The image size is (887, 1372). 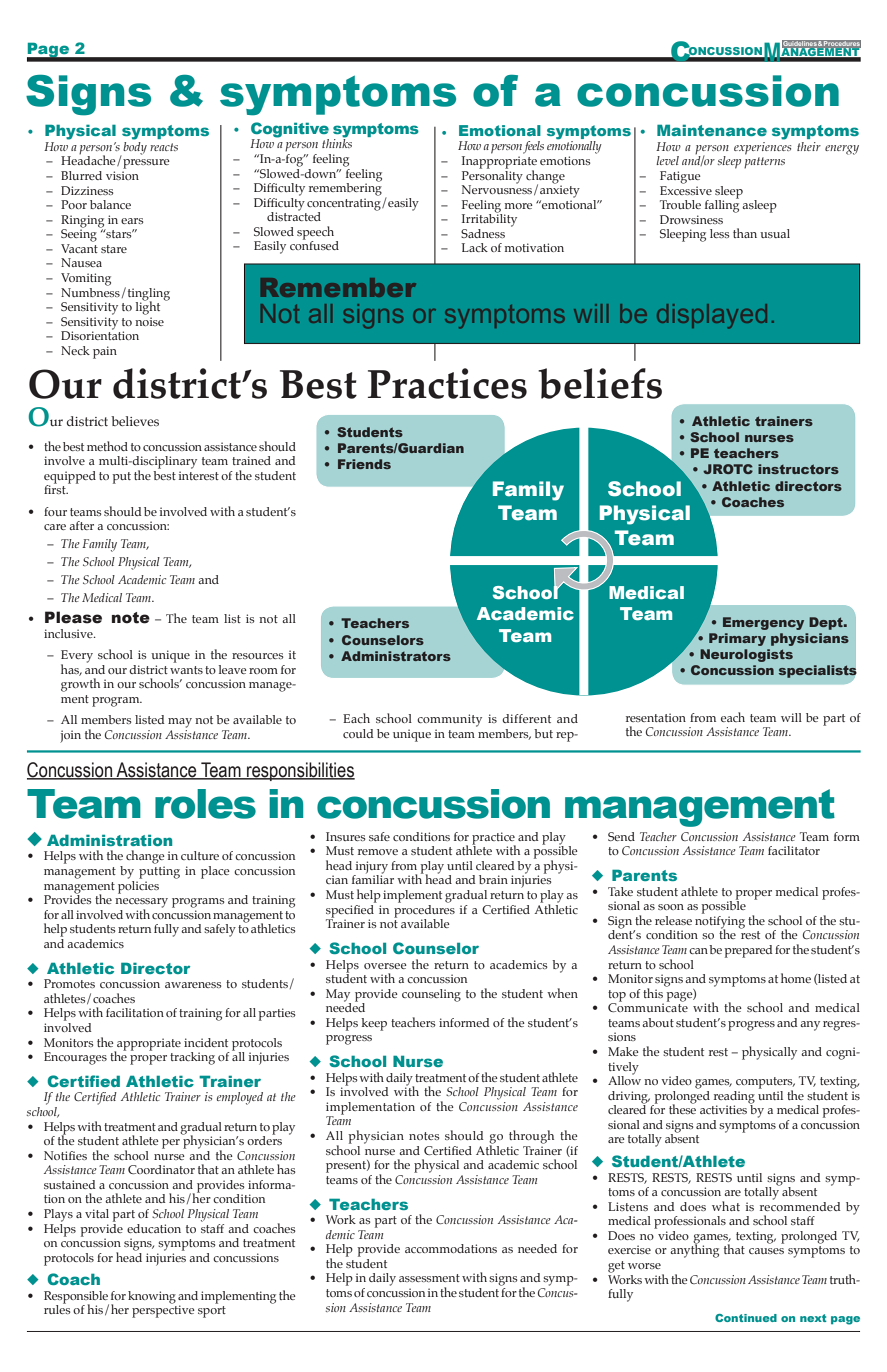 What do you see at coordinates (798, 469) in the screenshot?
I see `instructors` at bounding box center [798, 469].
